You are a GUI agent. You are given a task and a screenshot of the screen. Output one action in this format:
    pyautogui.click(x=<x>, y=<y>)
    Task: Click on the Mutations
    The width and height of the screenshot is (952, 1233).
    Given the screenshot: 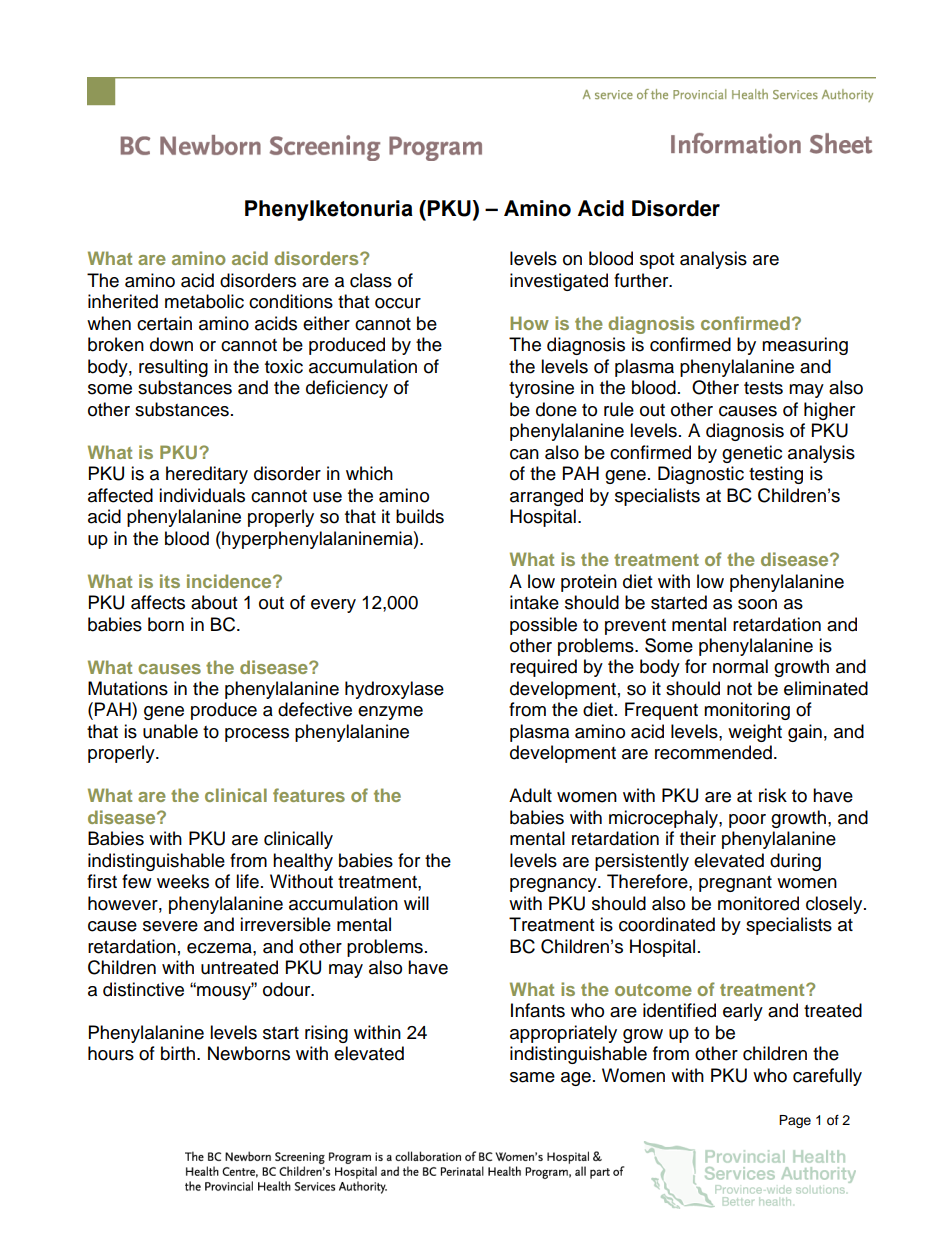 What is the action you would take?
    pyautogui.click(x=128, y=688)
